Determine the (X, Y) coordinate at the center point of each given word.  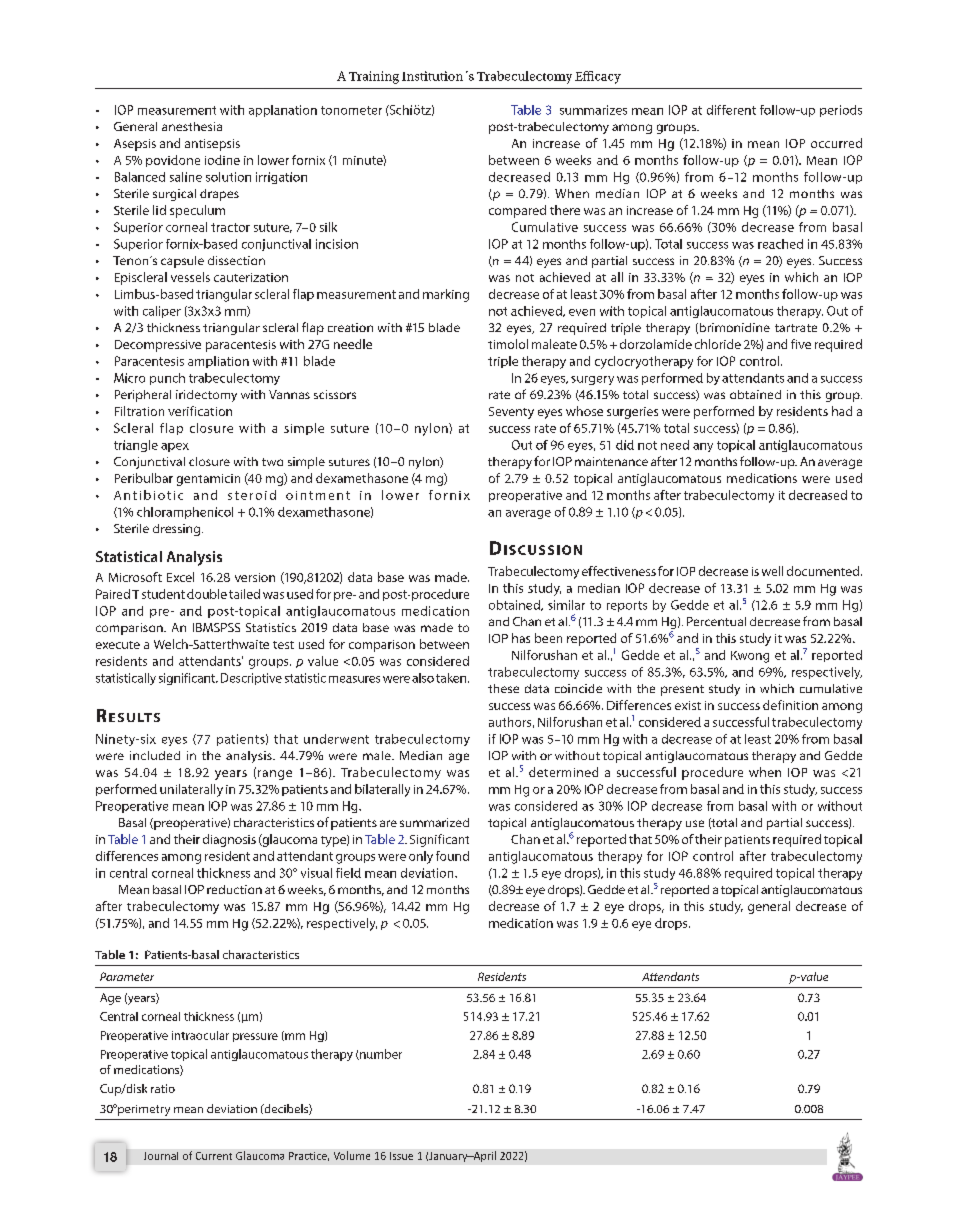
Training (374, 77)
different (731, 110)
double (207, 594)
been (548, 638)
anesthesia (192, 126)
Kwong (750, 657)
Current (214, 1156)
